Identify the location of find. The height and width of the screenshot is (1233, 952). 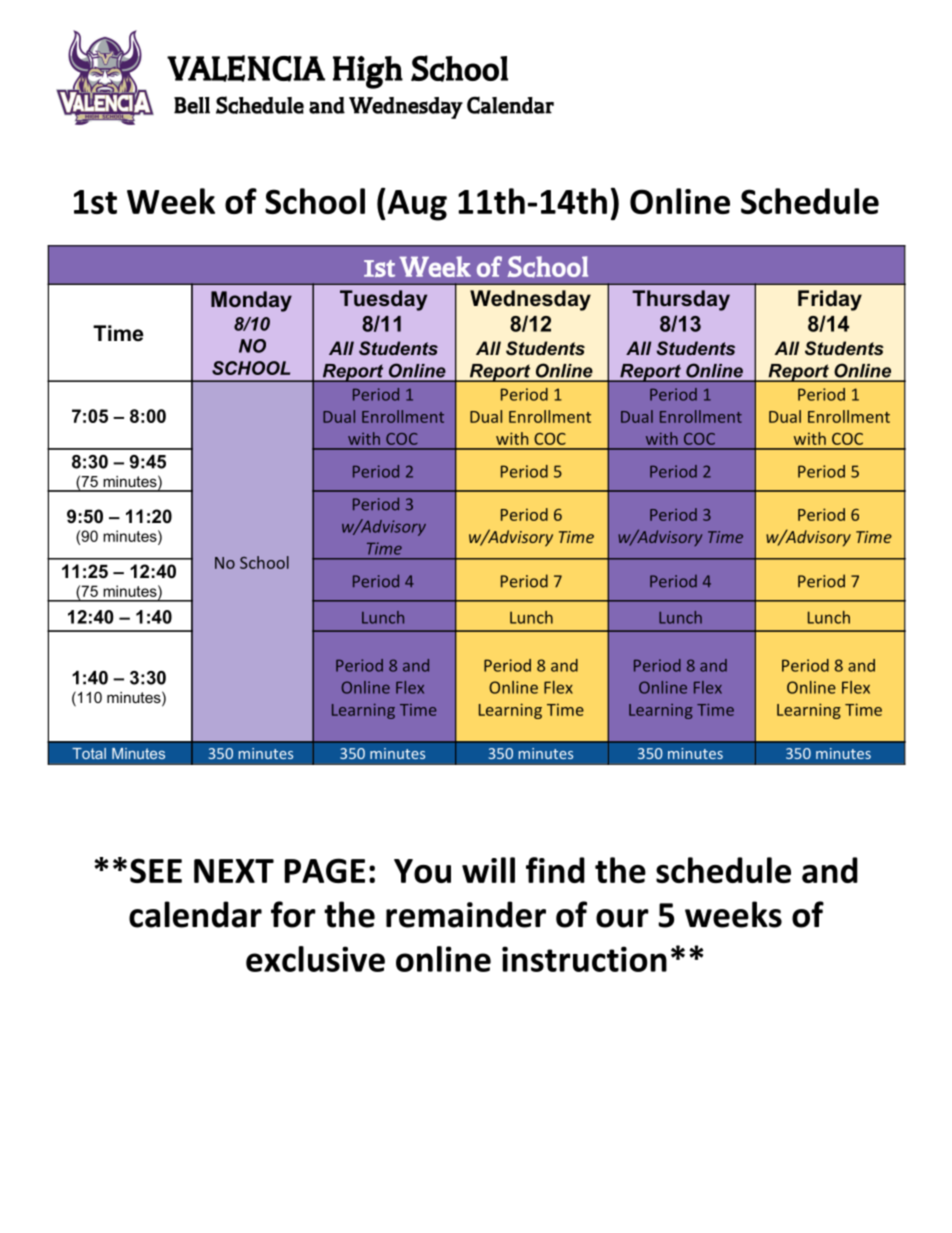
(555, 870).
